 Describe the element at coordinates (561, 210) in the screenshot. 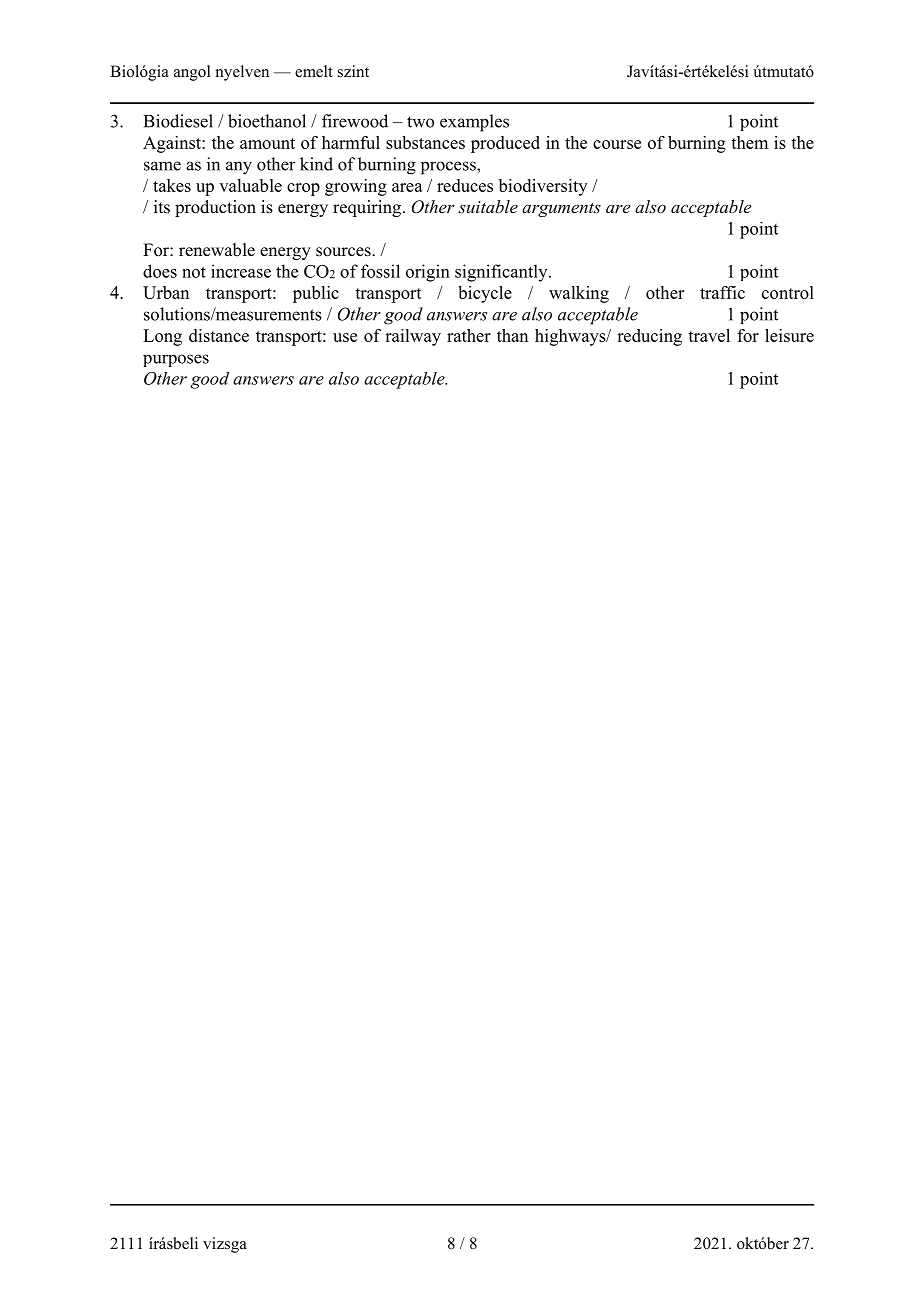

I see `arguments` at that location.
